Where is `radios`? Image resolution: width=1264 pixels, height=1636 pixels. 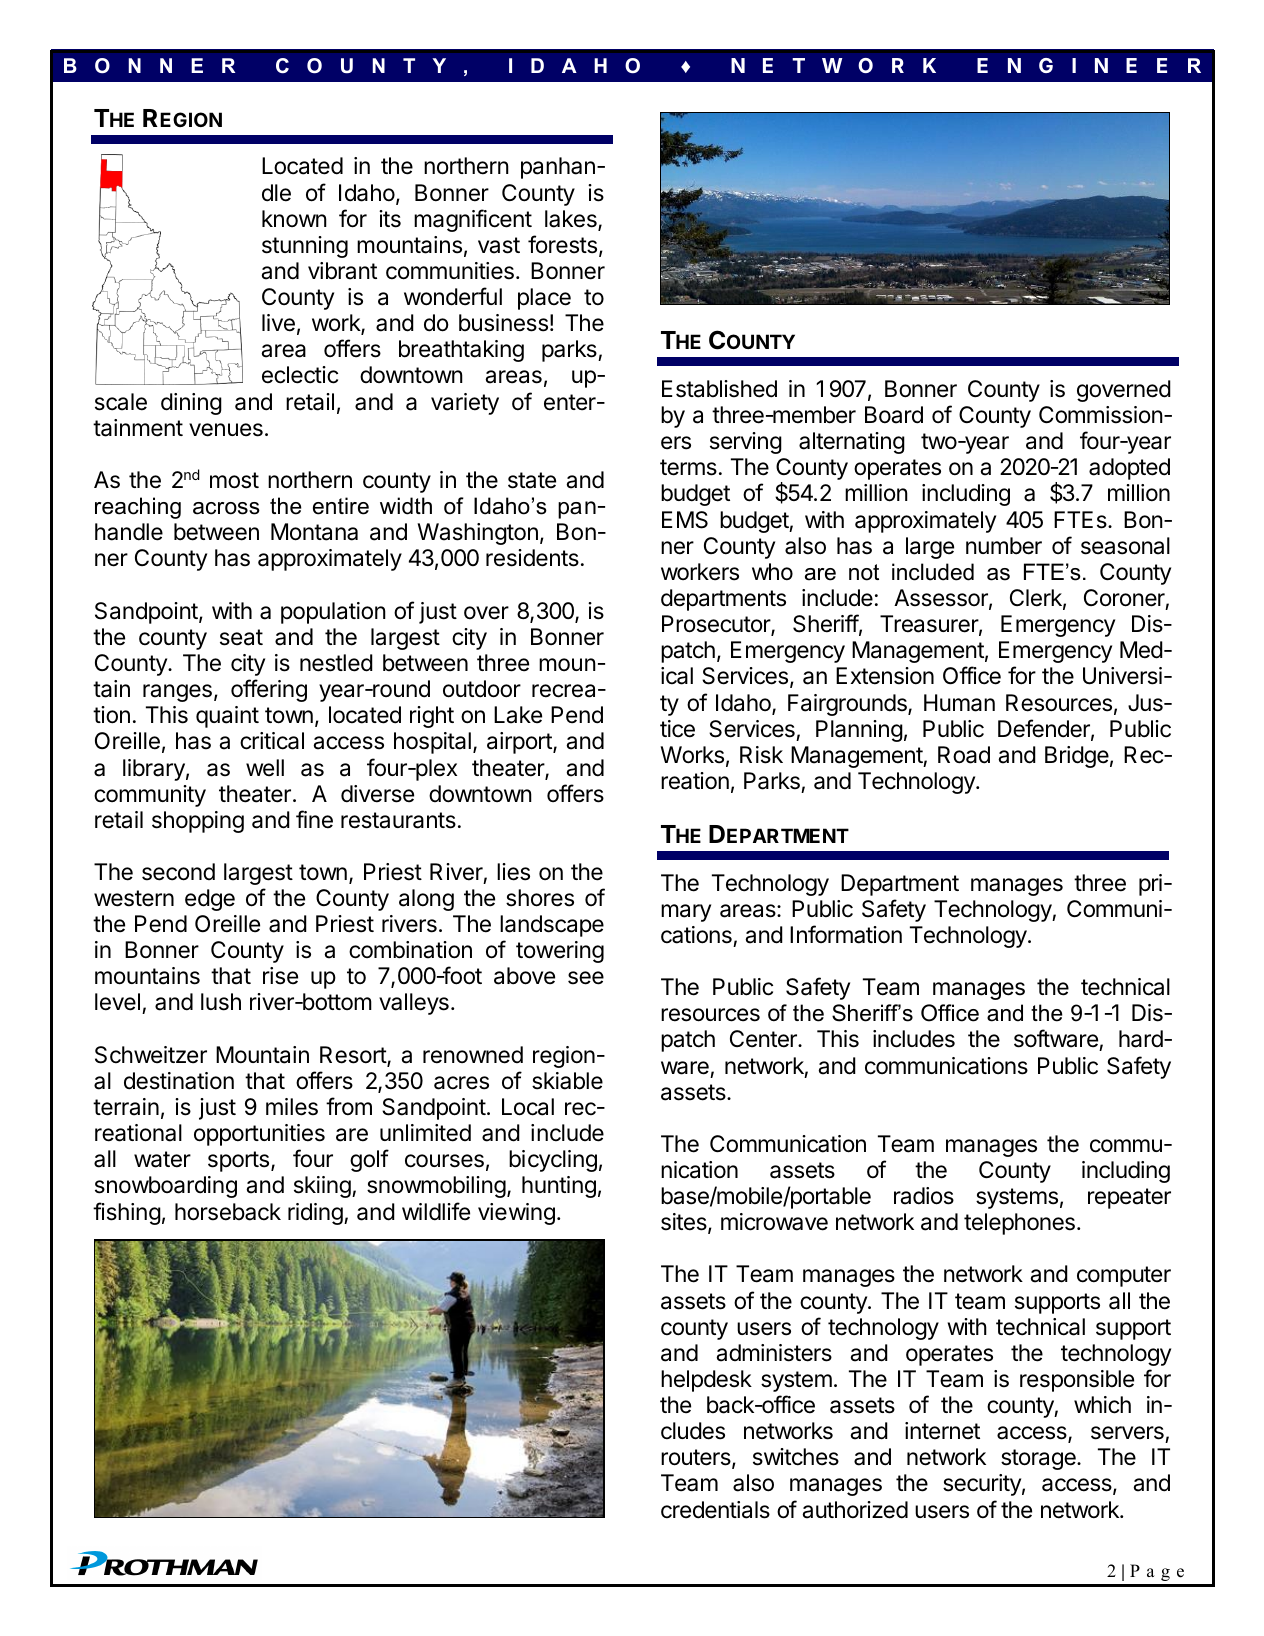
radios is located at coordinates (924, 1196).
